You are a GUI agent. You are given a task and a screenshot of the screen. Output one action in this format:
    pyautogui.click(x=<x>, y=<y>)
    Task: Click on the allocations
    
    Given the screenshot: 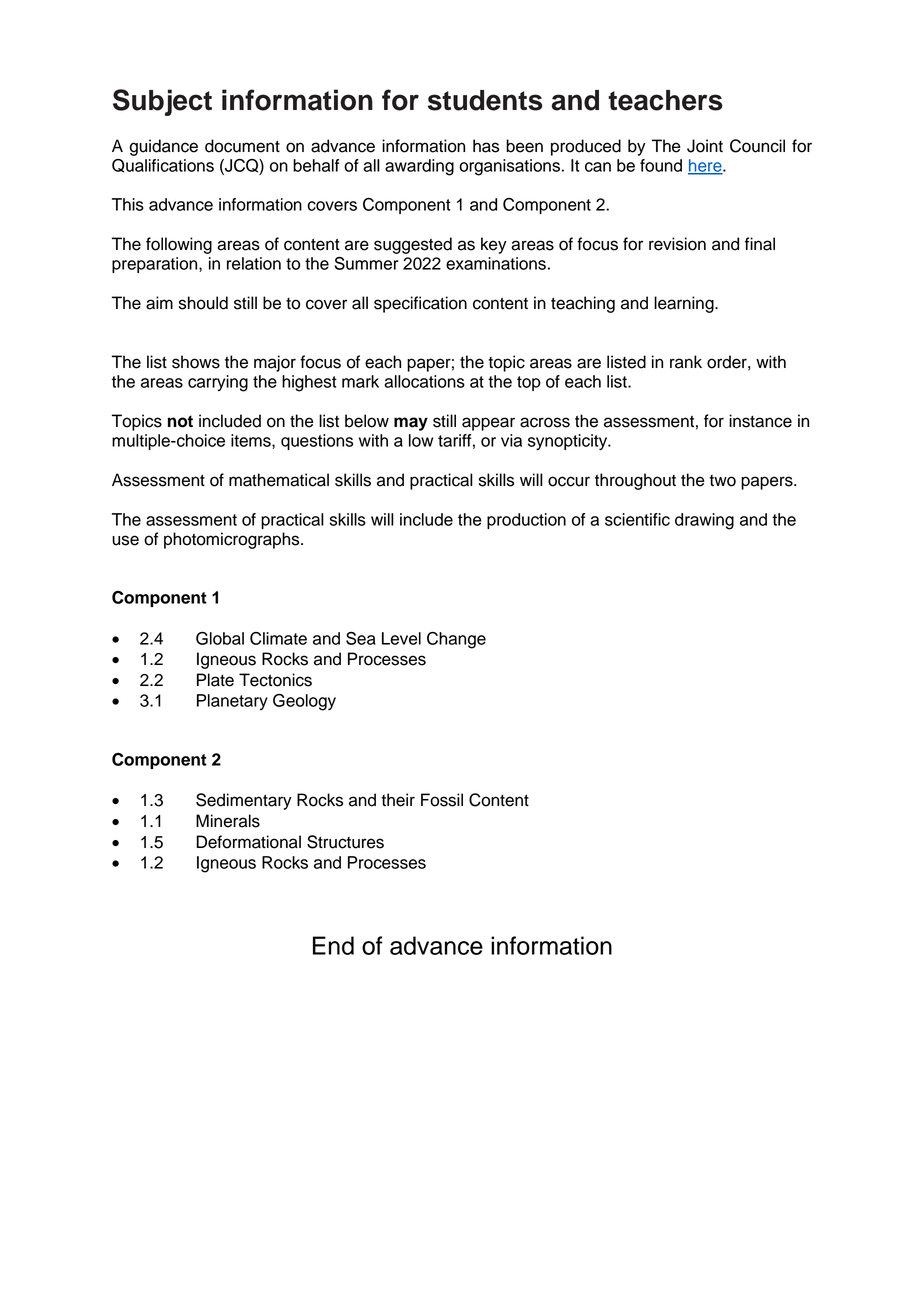 What is the action you would take?
    pyautogui.click(x=424, y=381)
